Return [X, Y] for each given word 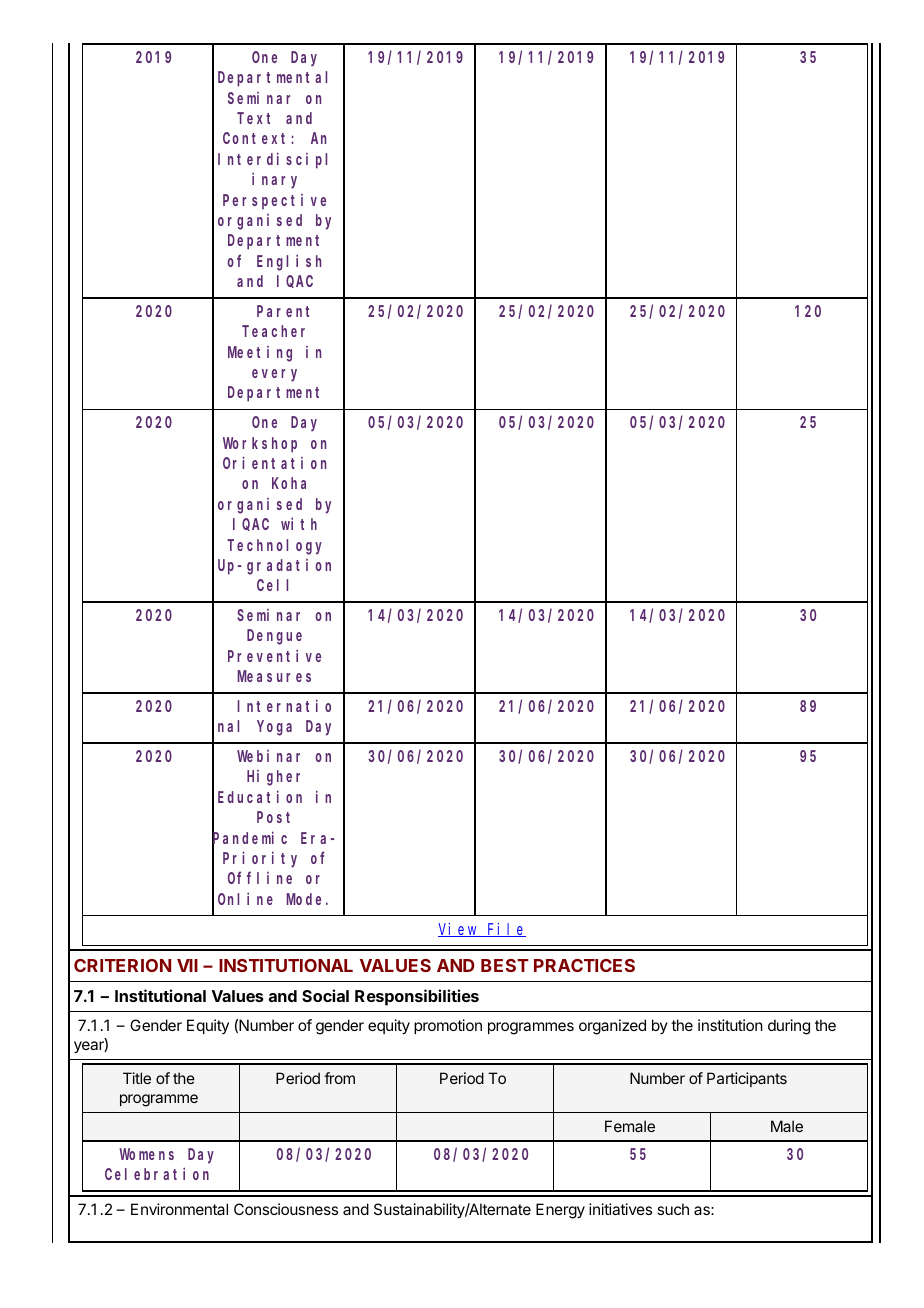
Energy [560, 1211]
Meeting [260, 354]
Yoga [274, 728]
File [506, 930]
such [673, 1209]
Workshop [260, 445]
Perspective [274, 201]
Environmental [179, 1209]
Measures [274, 676]
